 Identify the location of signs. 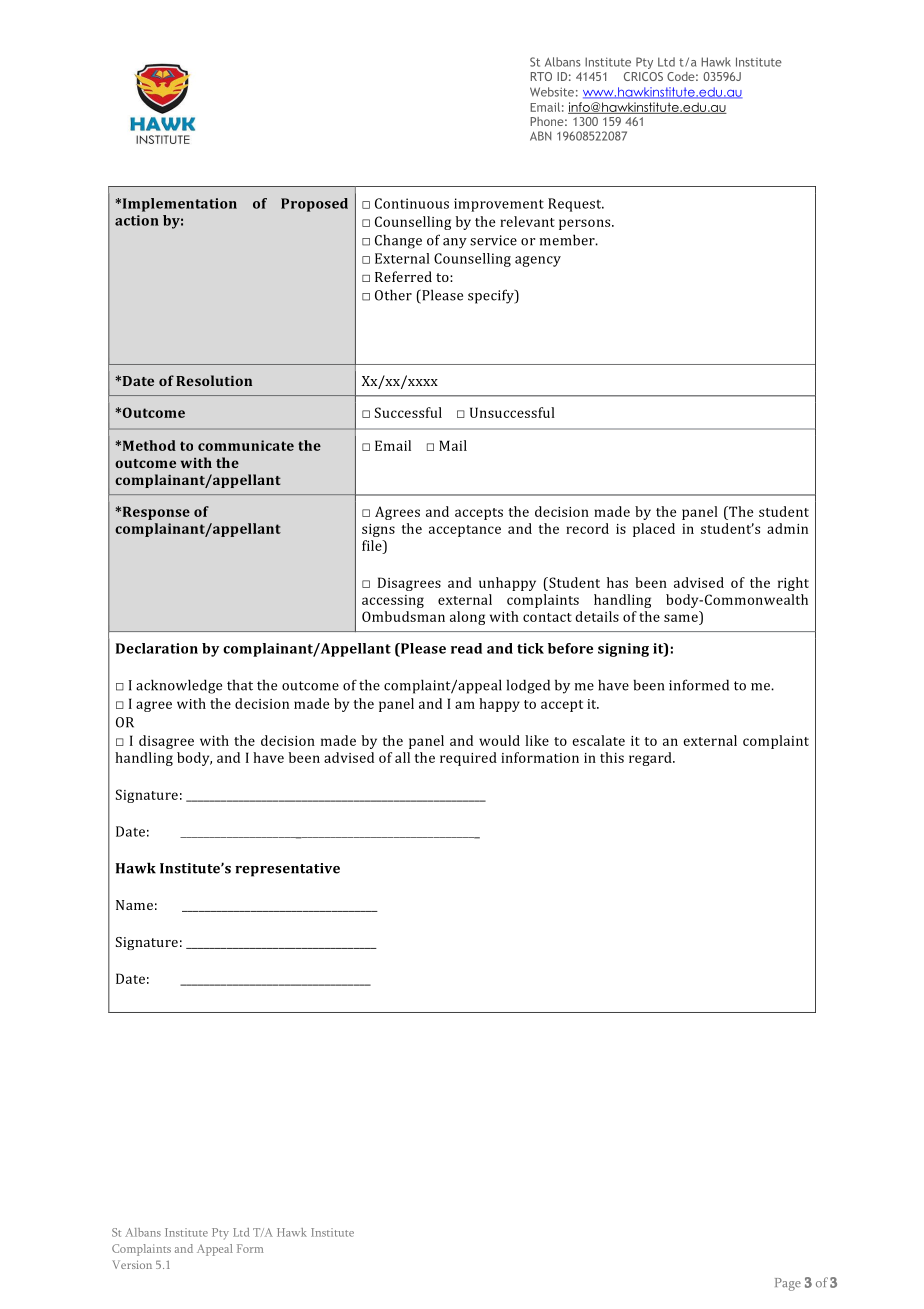
(378, 530).
